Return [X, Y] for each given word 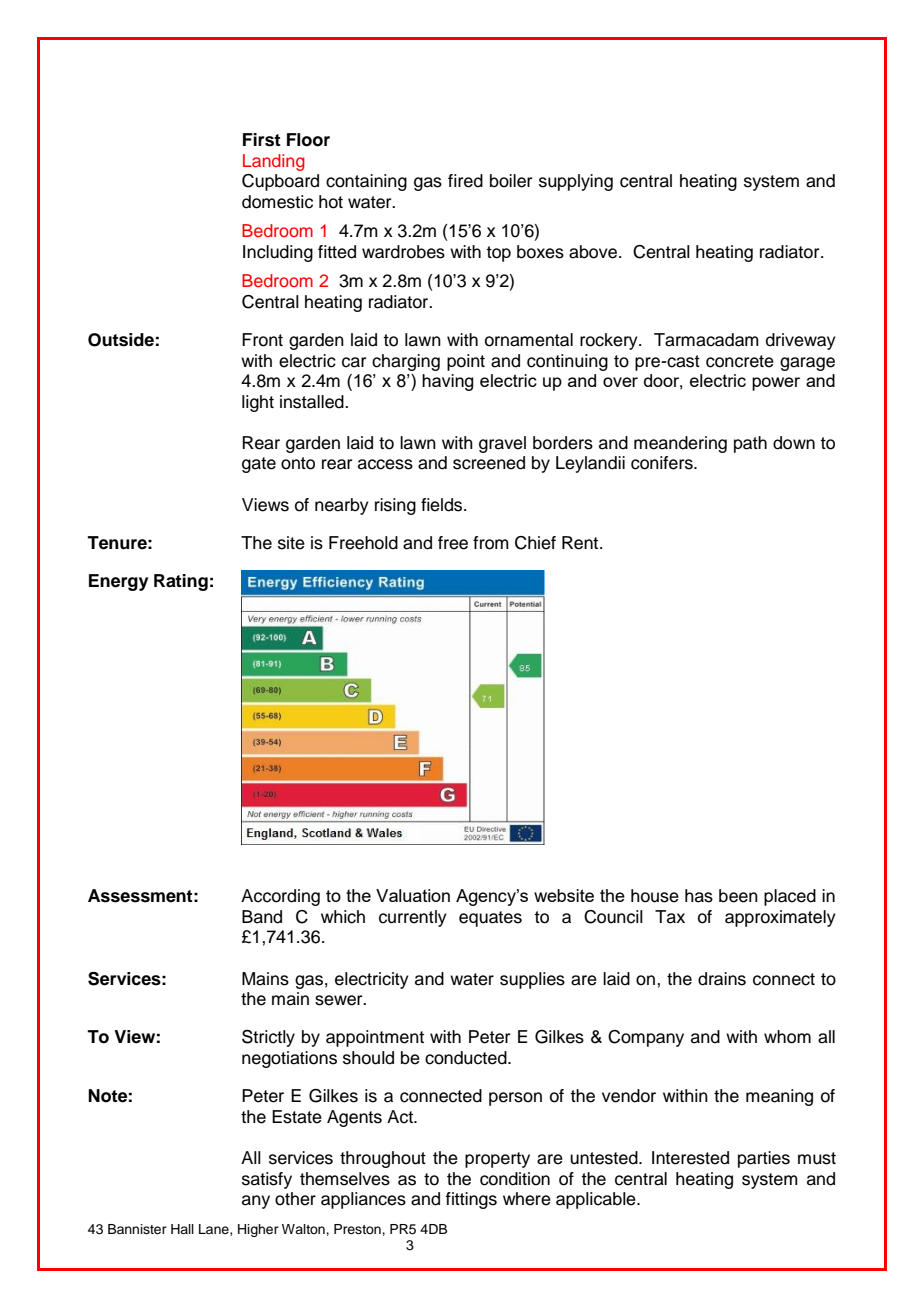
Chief [535, 543]
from [491, 543]
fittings [471, 1200]
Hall [182, 1229]
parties [764, 1159]
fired [465, 181]
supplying [576, 182]
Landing [274, 162]
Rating [181, 582]
